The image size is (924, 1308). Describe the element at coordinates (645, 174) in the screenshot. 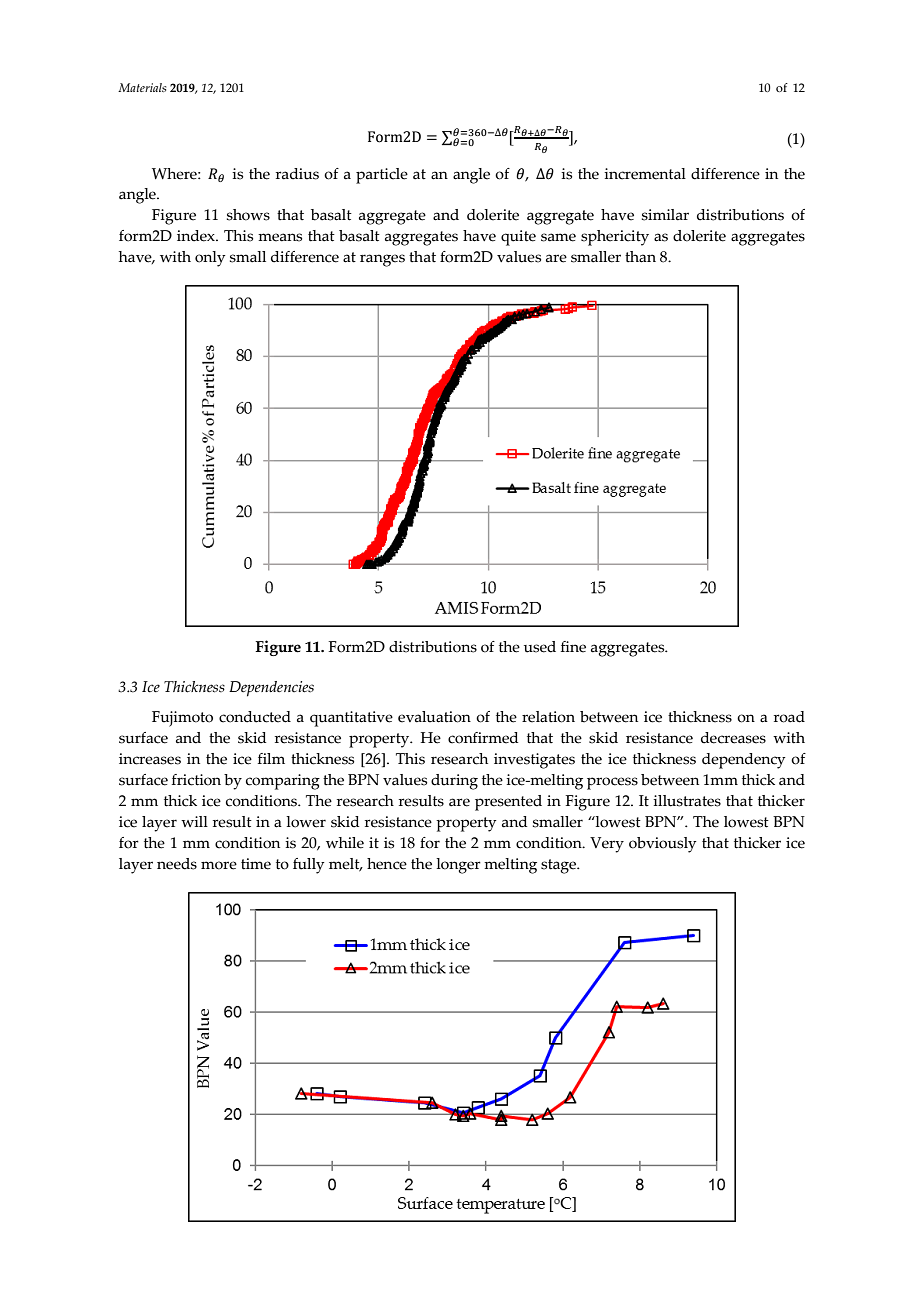

I see `incremental` at that location.
